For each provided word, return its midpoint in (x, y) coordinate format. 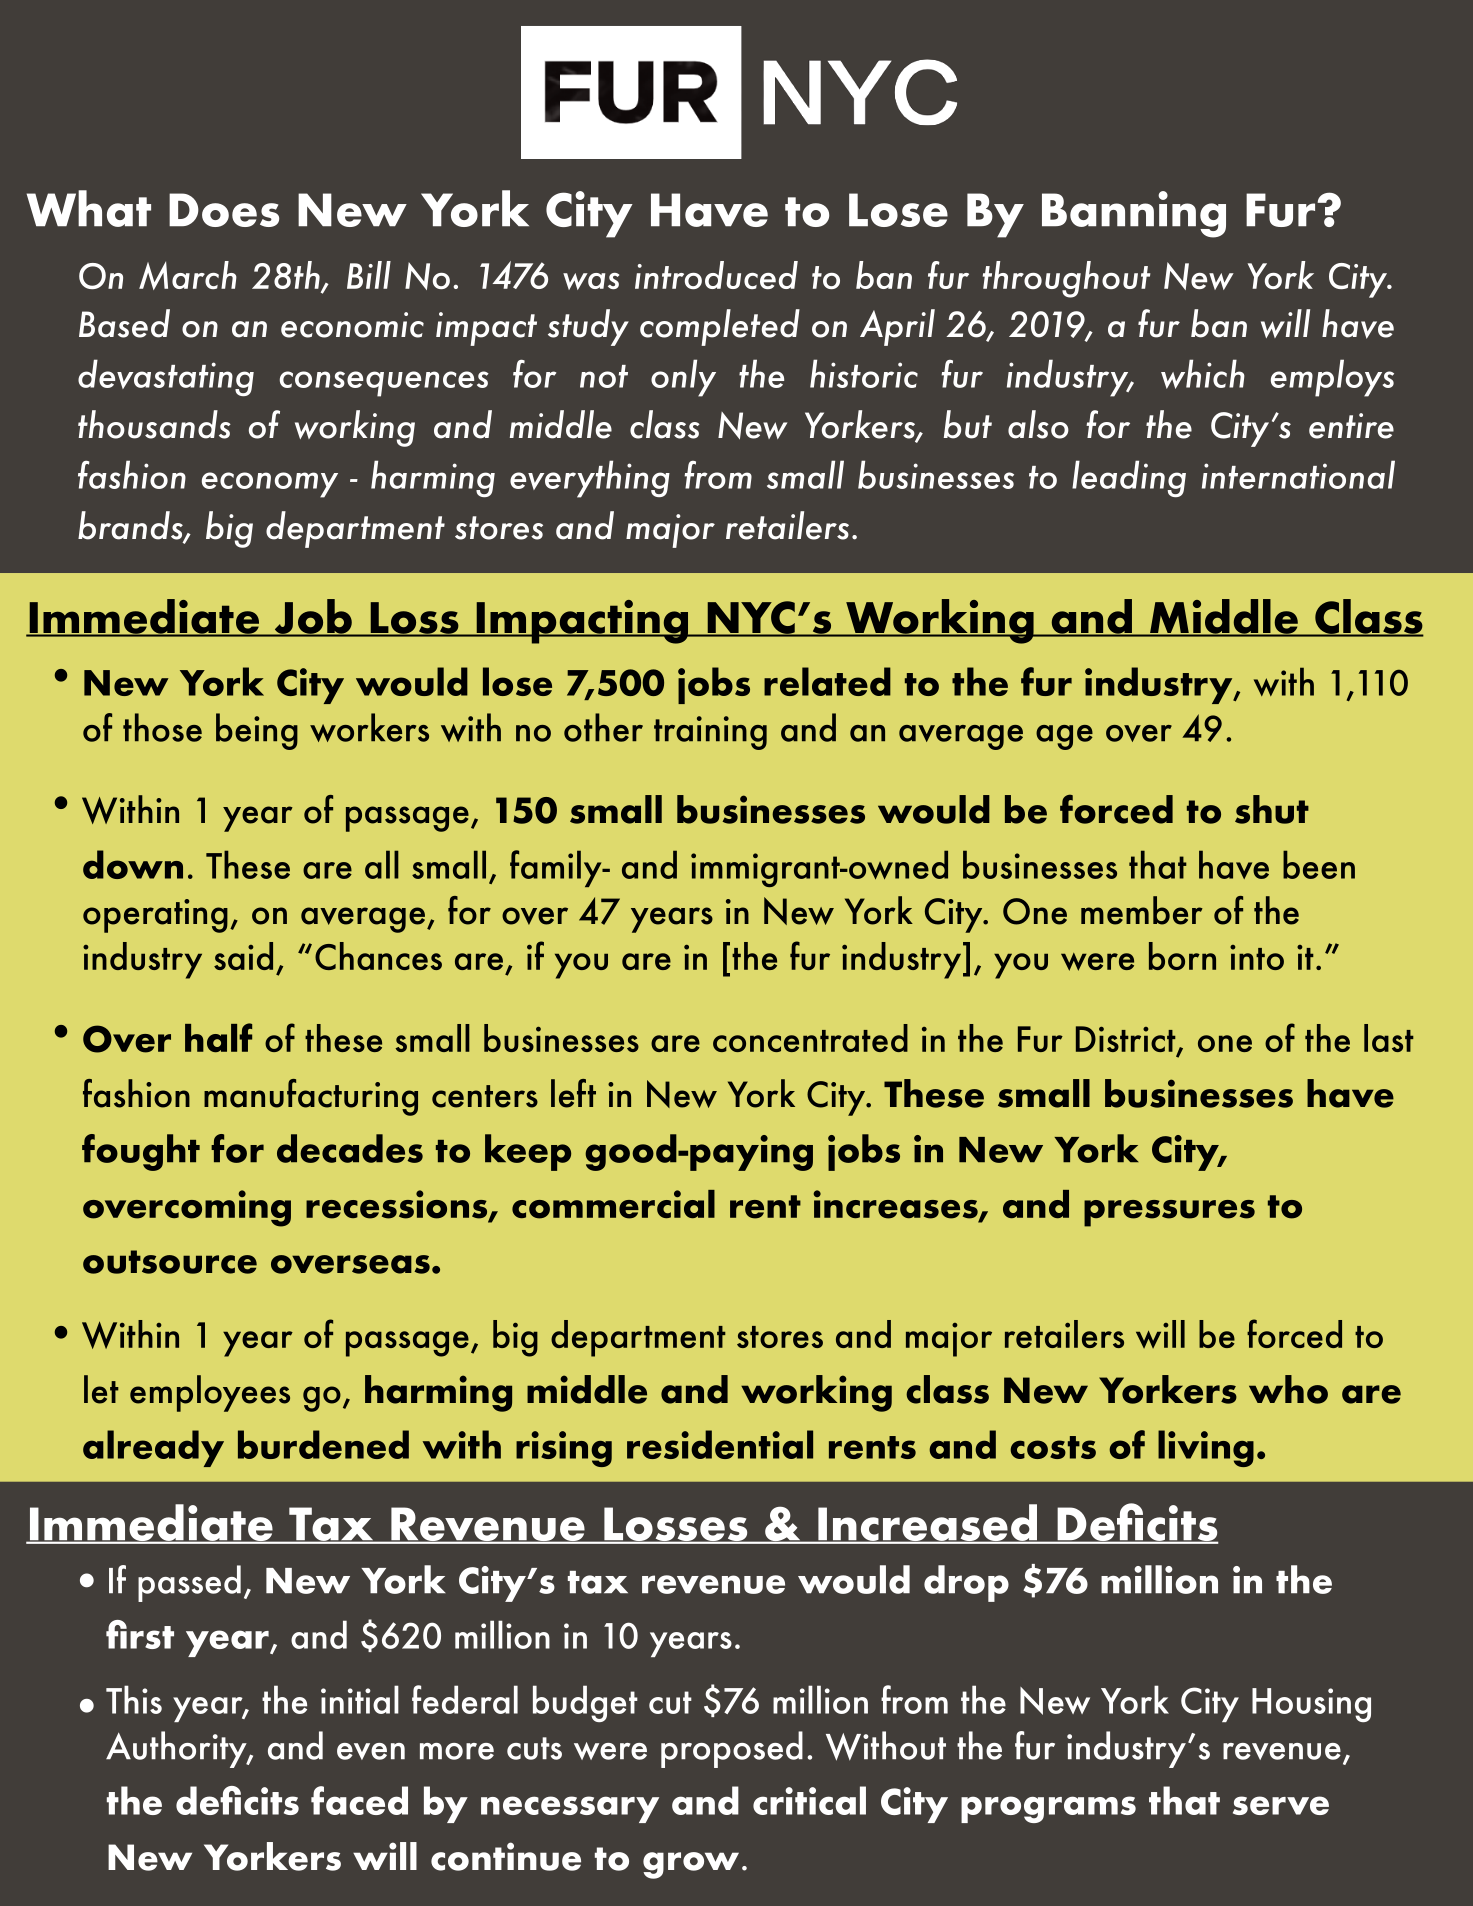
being (257, 731)
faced (359, 1800)
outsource (170, 1262)
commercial (613, 1204)
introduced (716, 275)
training (710, 733)
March (188, 275)
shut (1272, 809)
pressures (1169, 1213)
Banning (1134, 214)
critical (809, 1800)
